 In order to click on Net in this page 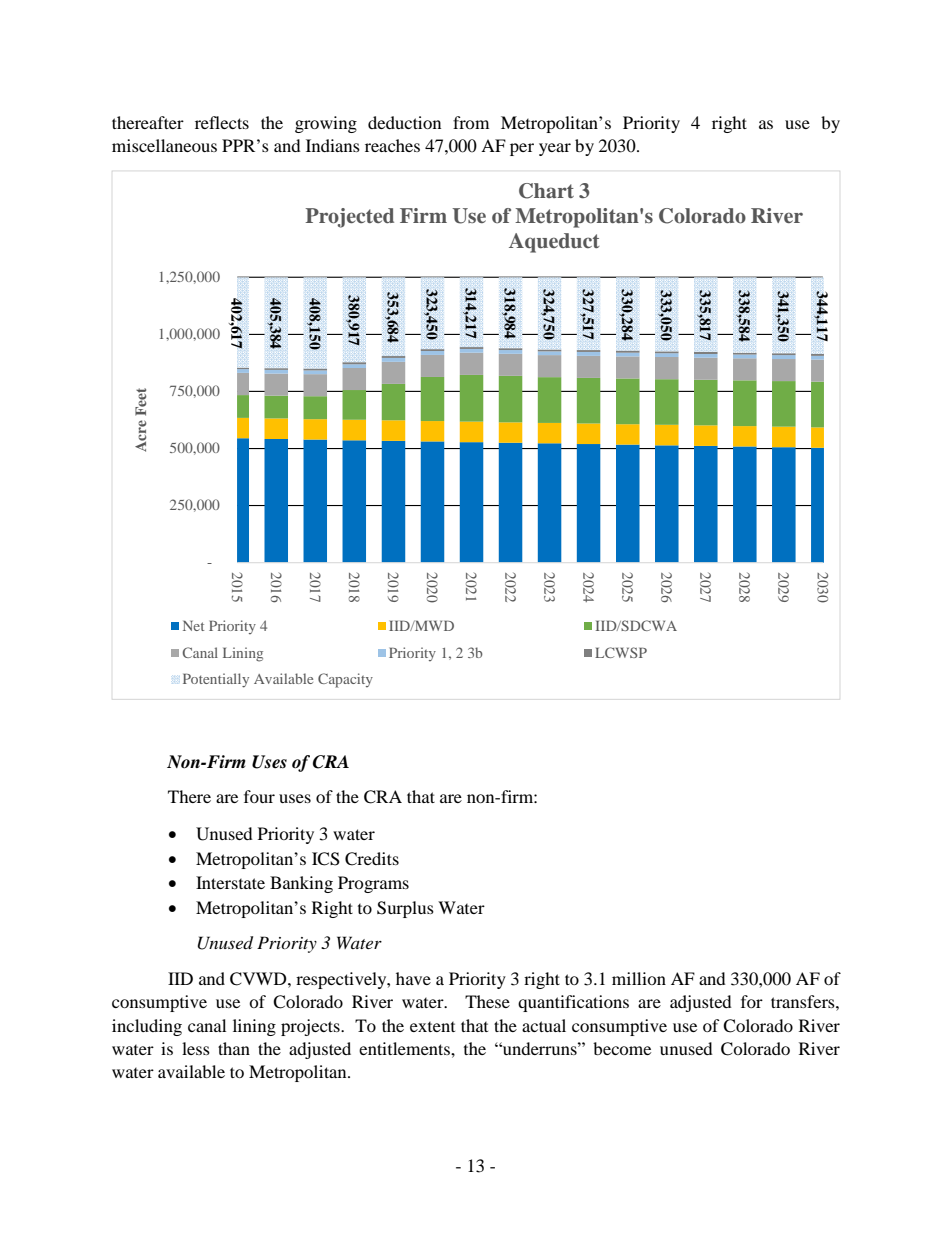, I will do `click(193, 625)`.
